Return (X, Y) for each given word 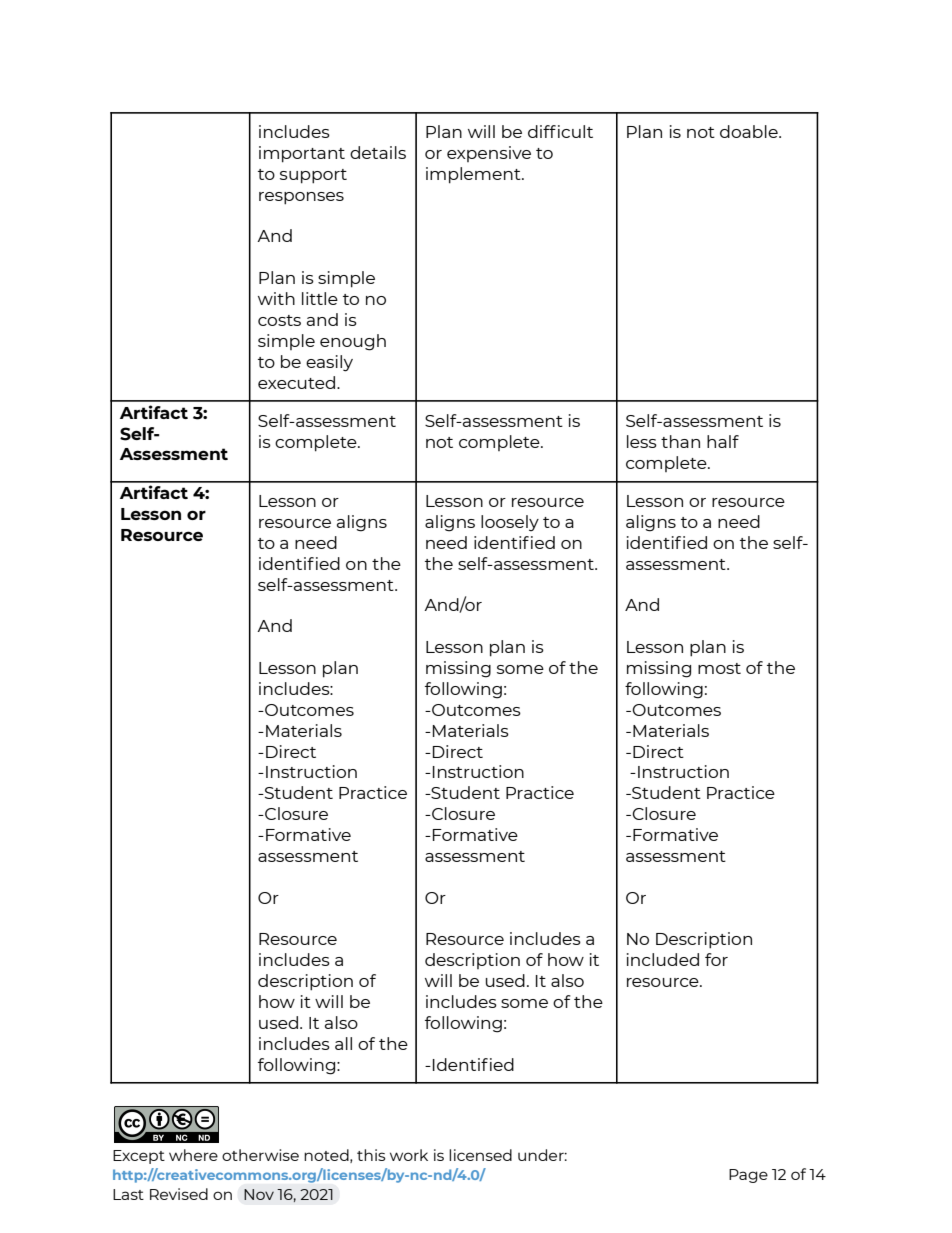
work (409, 1155)
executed (296, 382)
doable (750, 131)
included (663, 959)
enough (353, 342)
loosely (510, 523)
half (723, 441)
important (302, 154)
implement (474, 175)
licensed (480, 1155)
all (343, 1043)
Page (748, 1176)
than (680, 441)
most (719, 668)
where (193, 1155)
